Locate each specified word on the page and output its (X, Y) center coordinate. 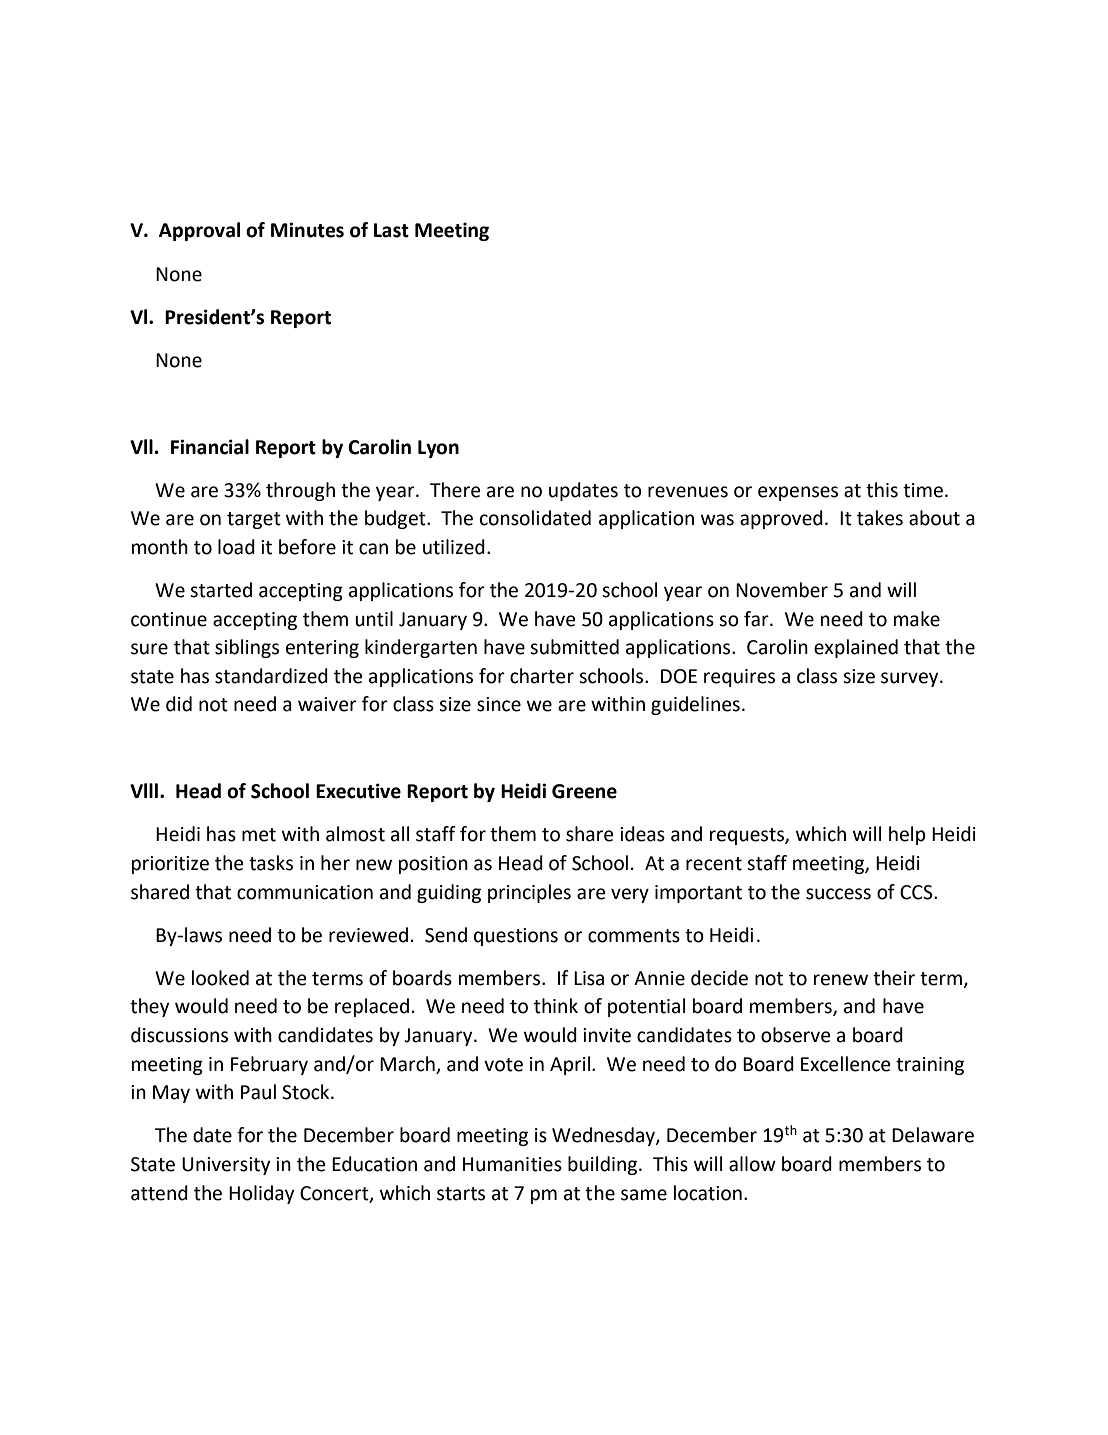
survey (911, 679)
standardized (271, 676)
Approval (199, 231)
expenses (798, 493)
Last (391, 230)
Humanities (512, 1164)
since (499, 704)
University (226, 1166)
